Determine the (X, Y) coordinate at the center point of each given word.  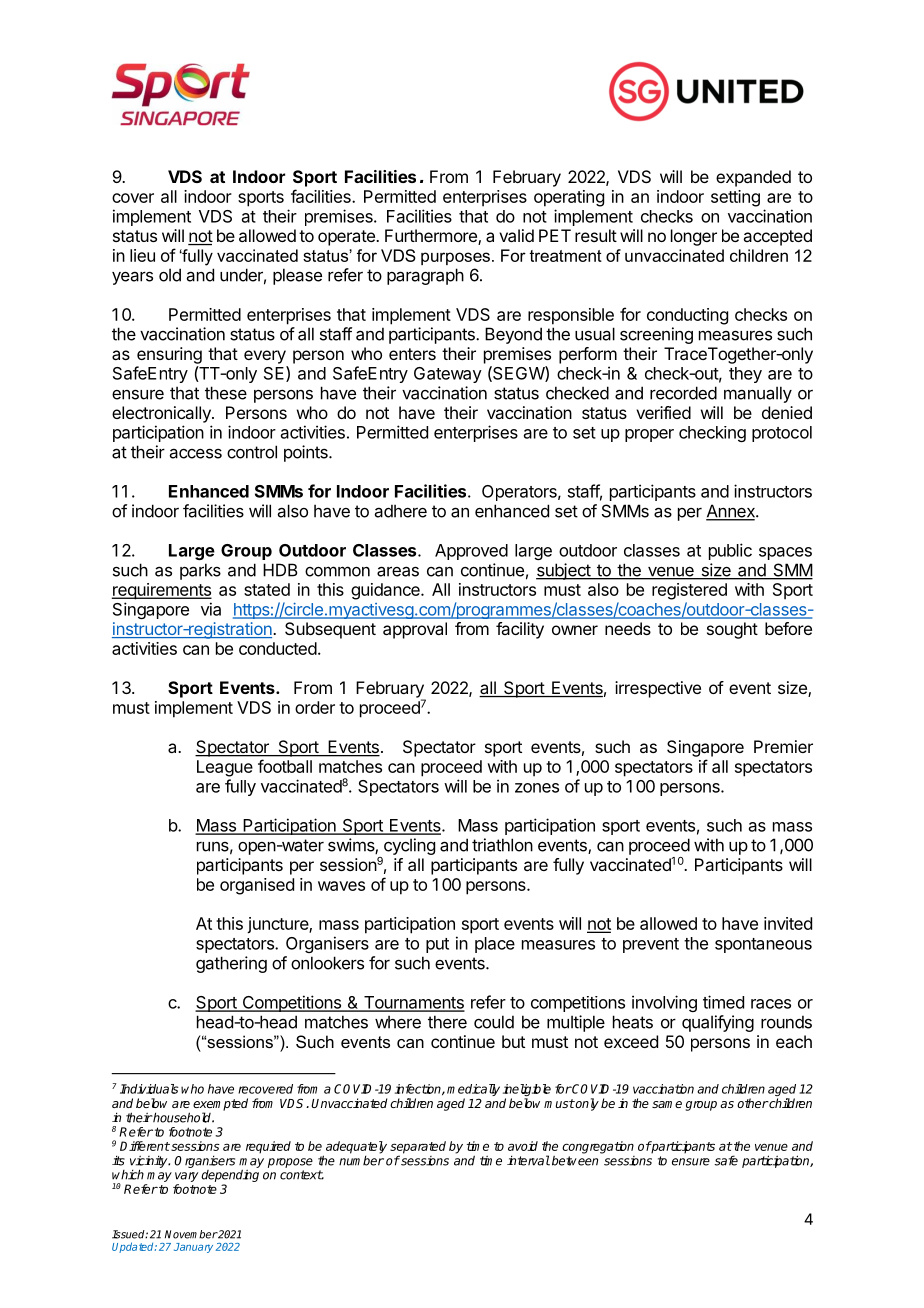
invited (788, 923)
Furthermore (432, 237)
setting (735, 198)
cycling (409, 846)
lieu (142, 255)
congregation (598, 1147)
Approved (471, 552)
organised (257, 886)
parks (200, 571)
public (730, 551)
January (193, 1248)
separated (418, 1148)
